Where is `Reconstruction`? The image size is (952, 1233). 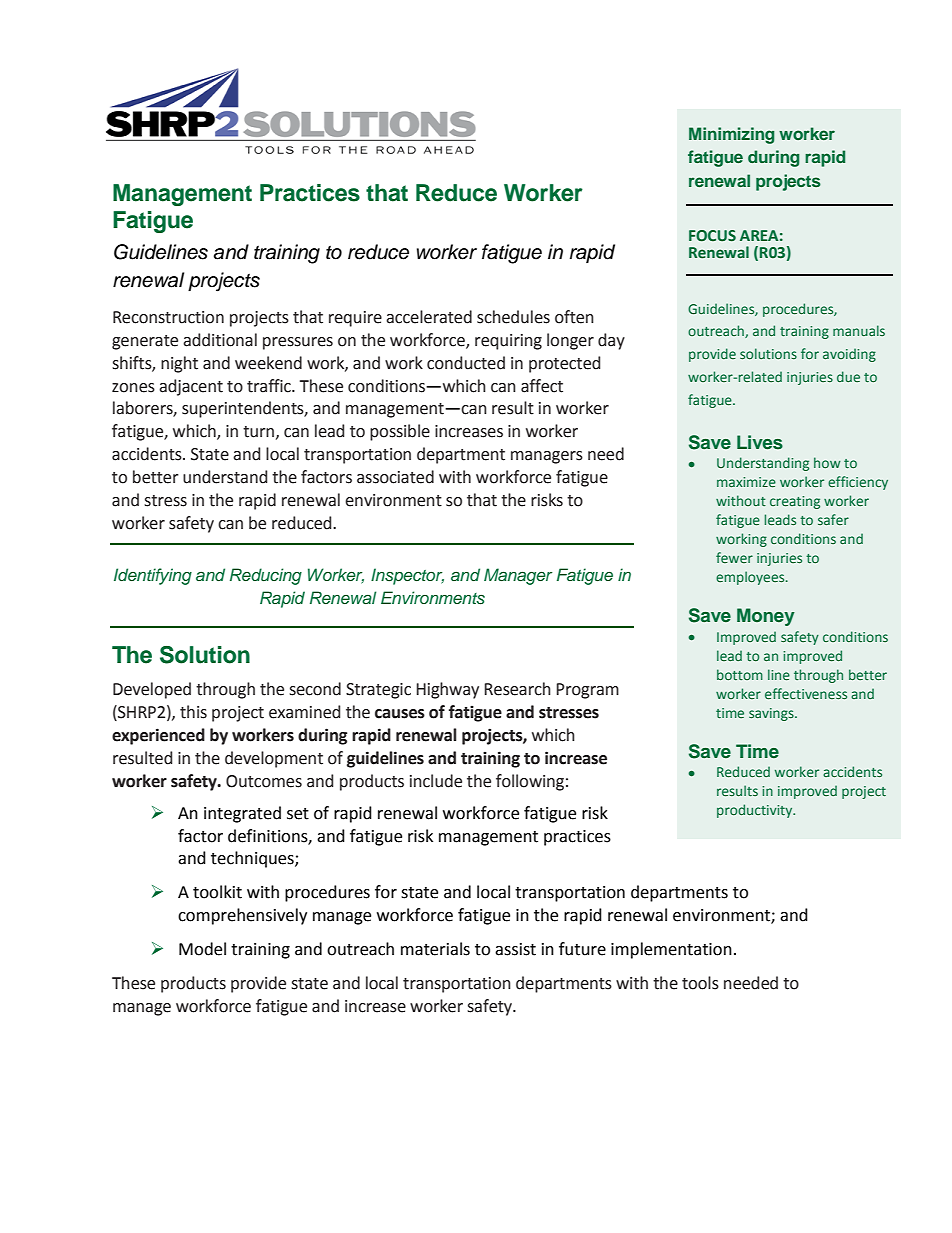
Reconstruction is located at coordinates (168, 317).
